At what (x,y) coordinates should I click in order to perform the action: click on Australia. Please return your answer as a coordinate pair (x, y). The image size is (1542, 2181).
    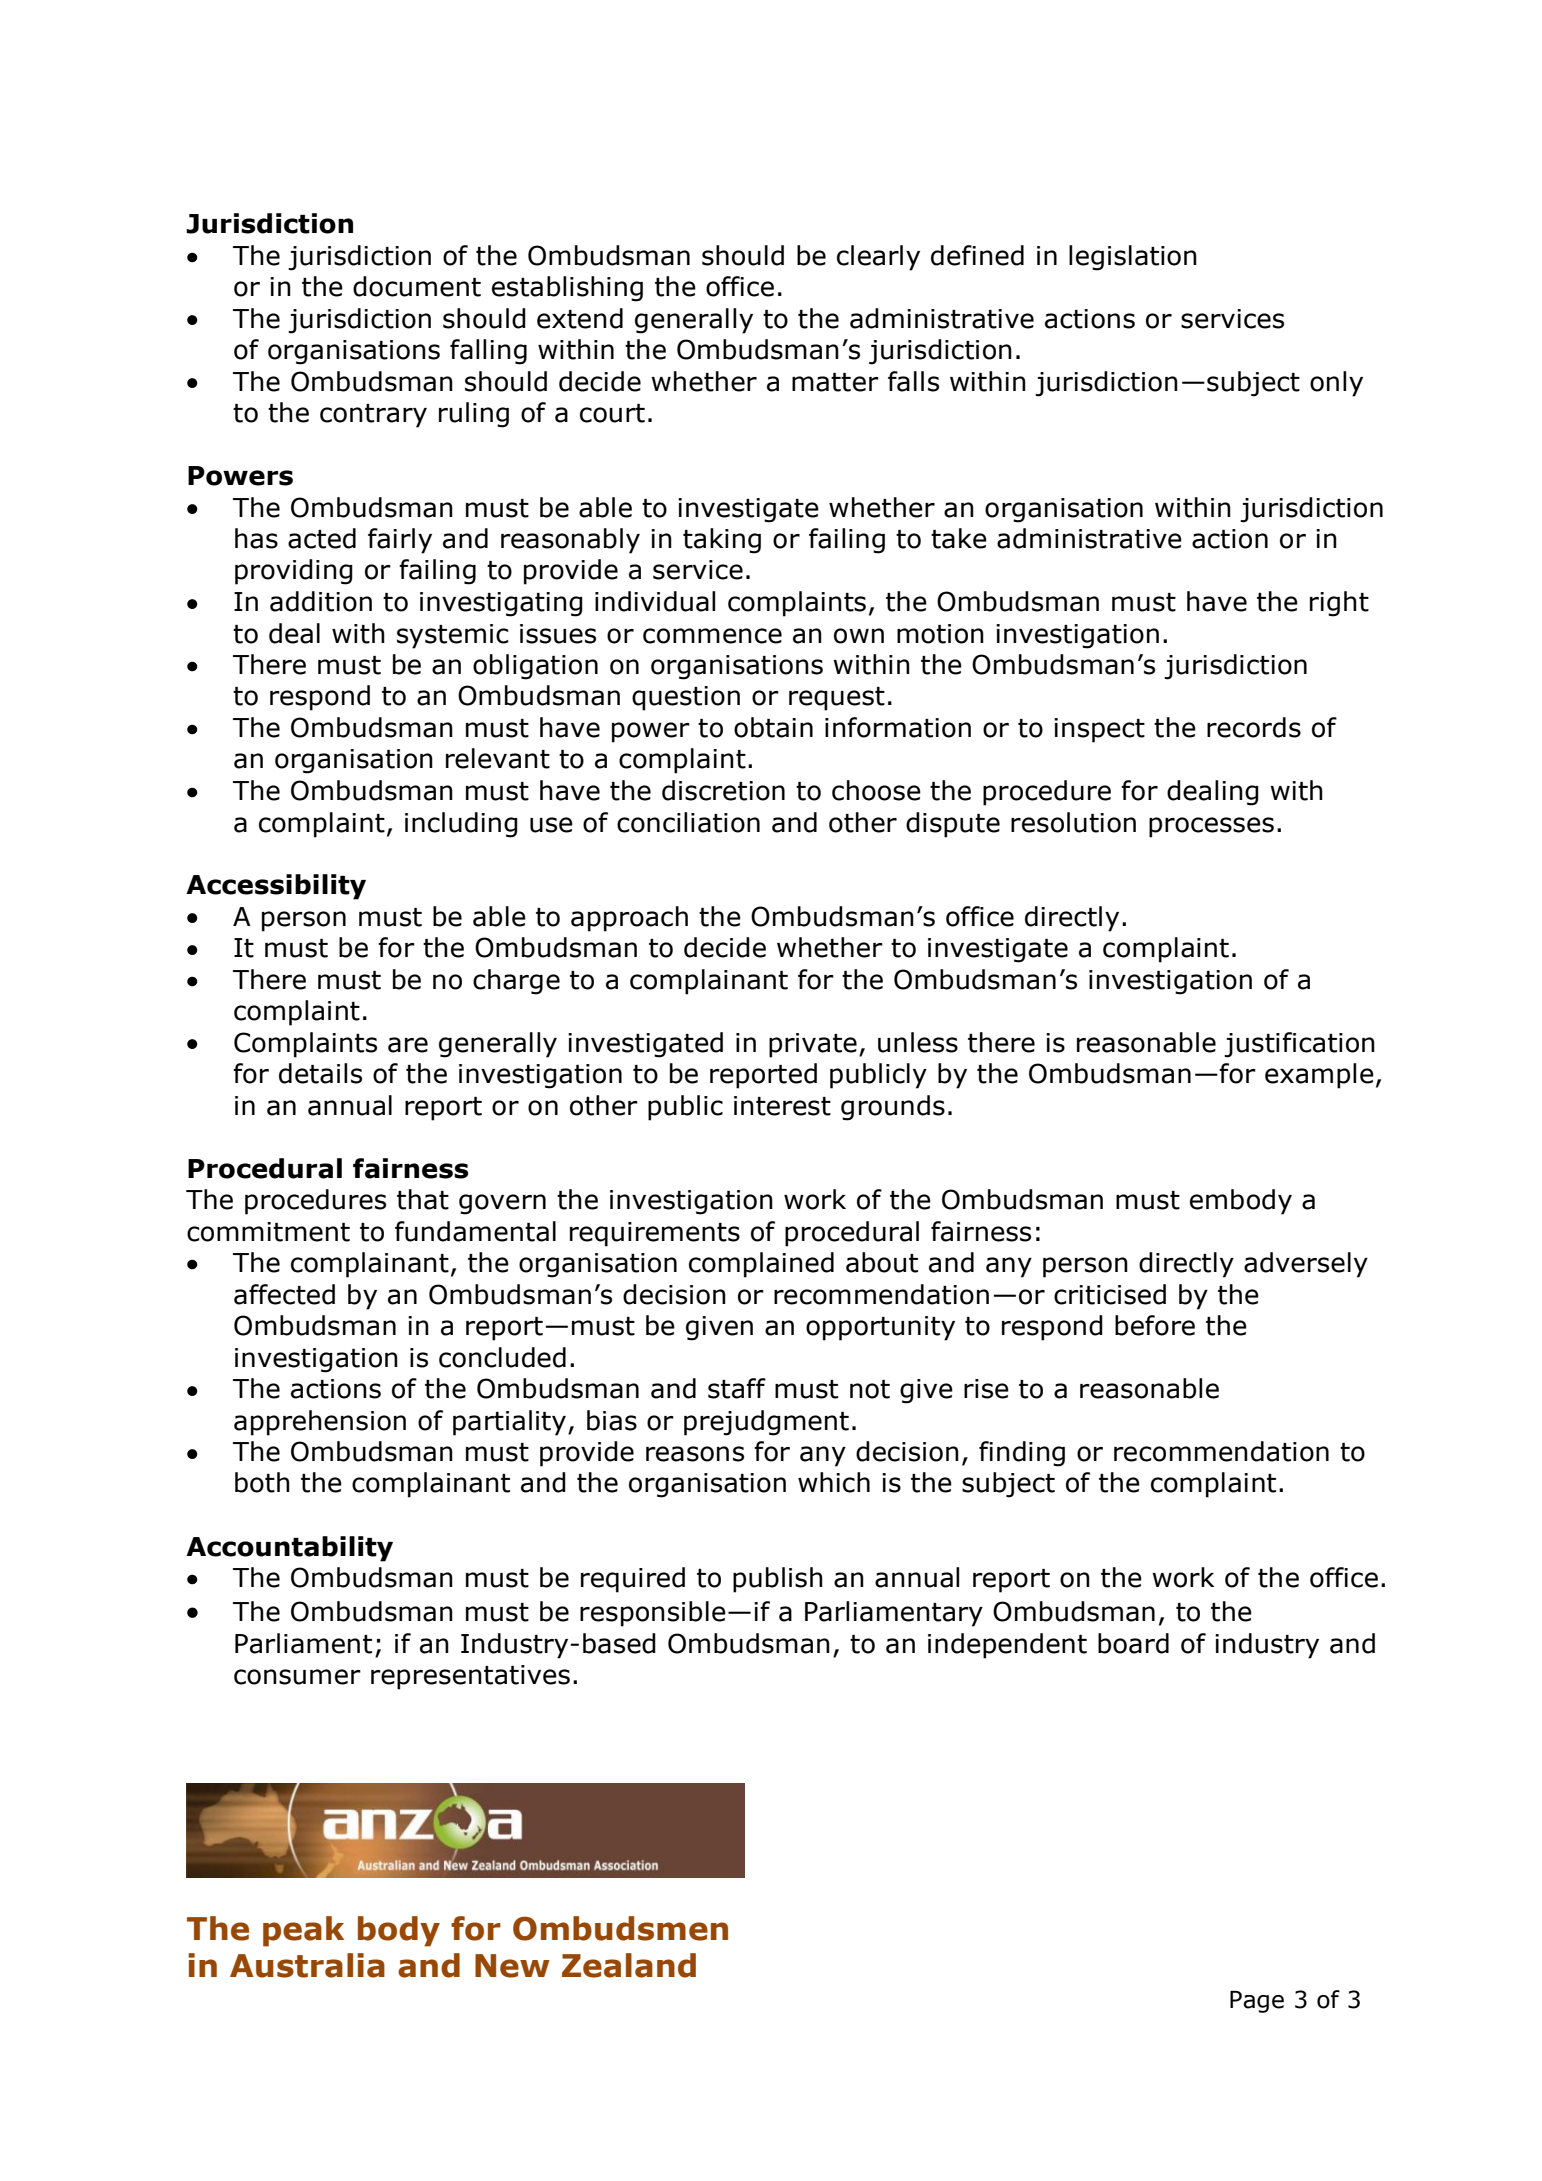
    Looking at the image, I should click on (307, 1965).
